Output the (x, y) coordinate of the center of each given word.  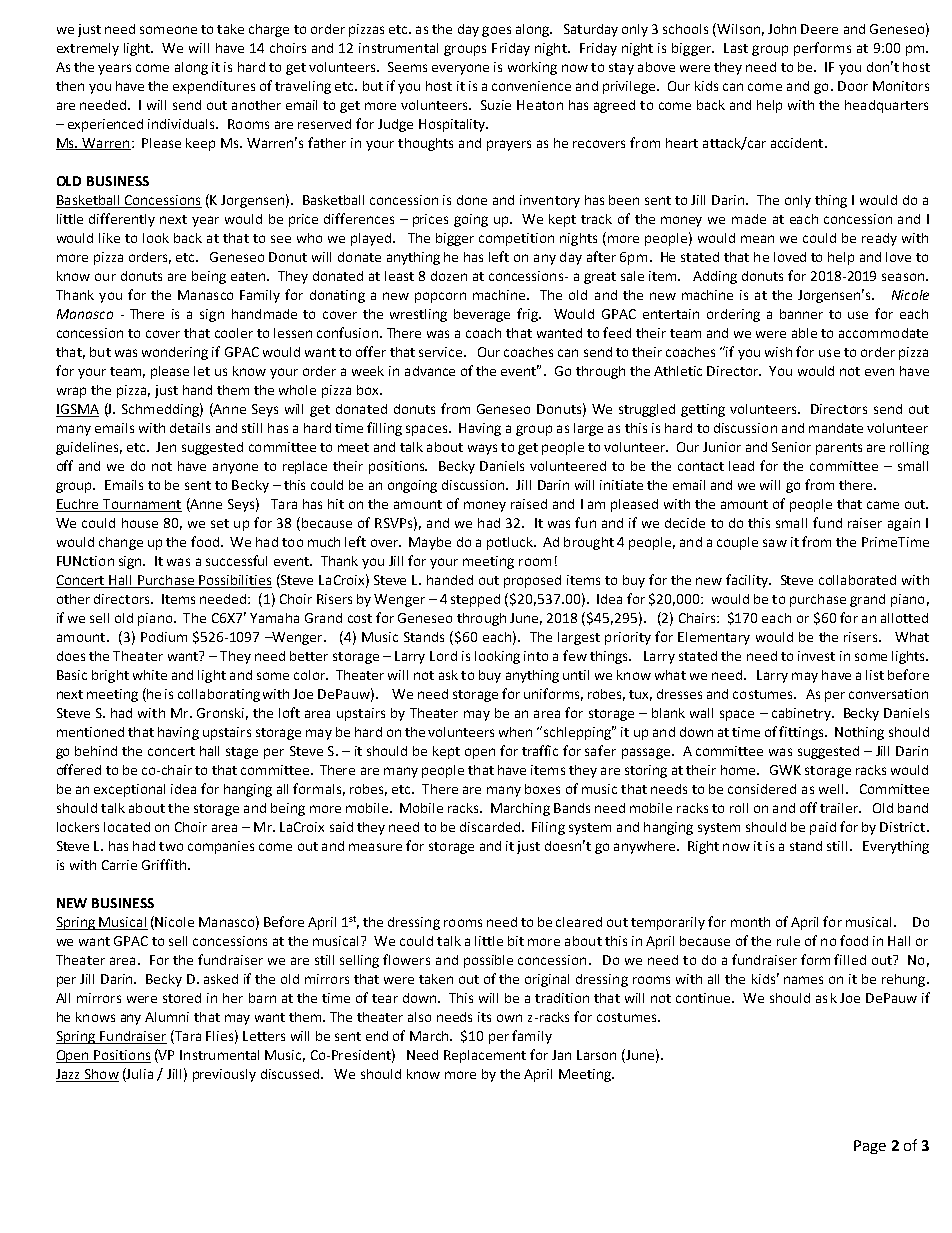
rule (788, 941)
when (515, 732)
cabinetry (802, 714)
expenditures (214, 87)
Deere (819, 29)
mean (757, 239)
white (150, 675)
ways (482, 449)
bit (516, 941)
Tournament (141, 505)
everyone (460, 69)
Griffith (164, 864)
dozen (449, 276)
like (109, 238)
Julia (139, 1075)
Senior (791, 447)
